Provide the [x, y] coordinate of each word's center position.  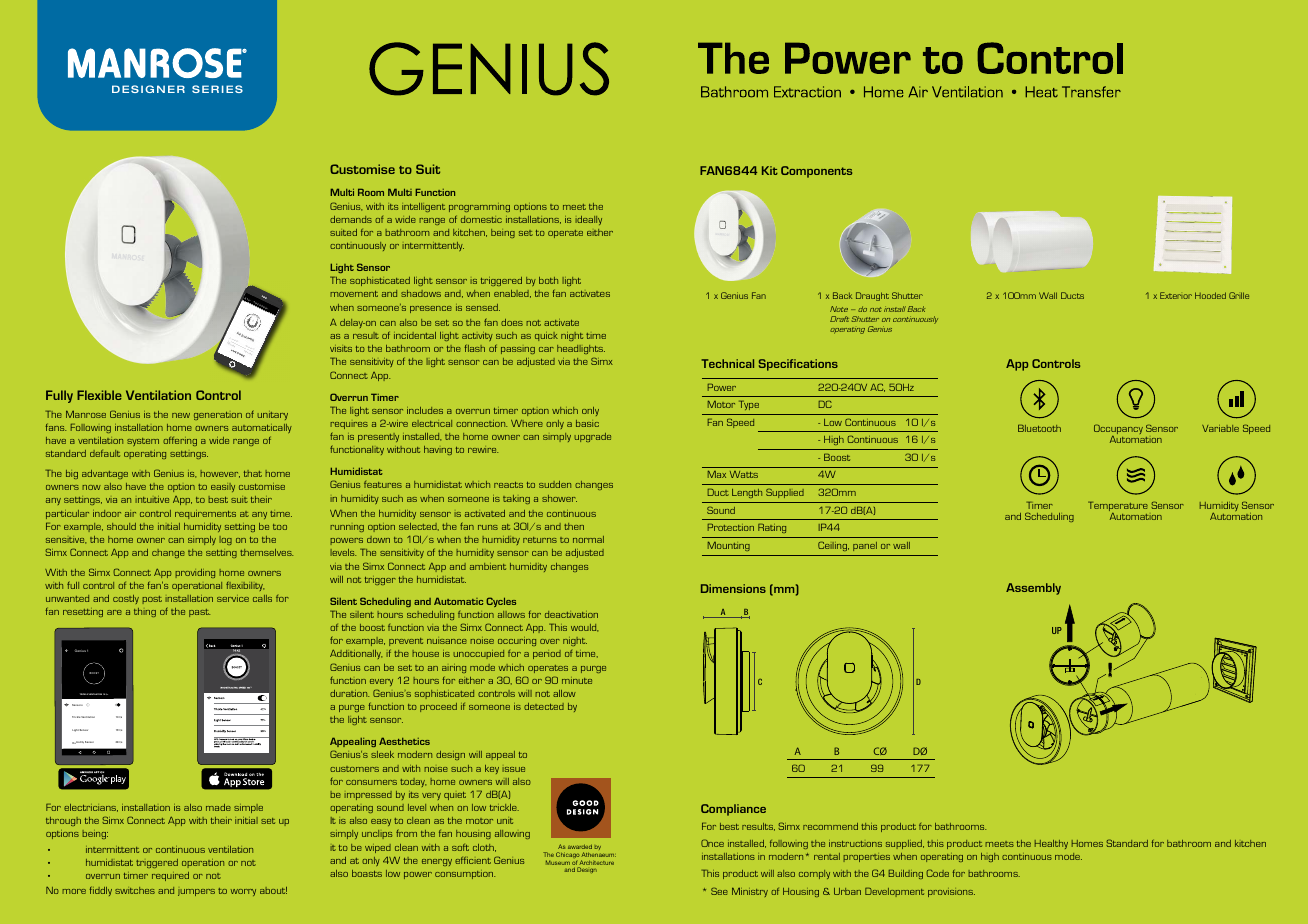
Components [816, 172]
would [584, 628]
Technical [727, 363]
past [199, 613]
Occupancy [1118, 430]
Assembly [1033, 589]
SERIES [217, 89]
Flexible [99, 395]
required [170, 876]
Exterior [1176, 295]
